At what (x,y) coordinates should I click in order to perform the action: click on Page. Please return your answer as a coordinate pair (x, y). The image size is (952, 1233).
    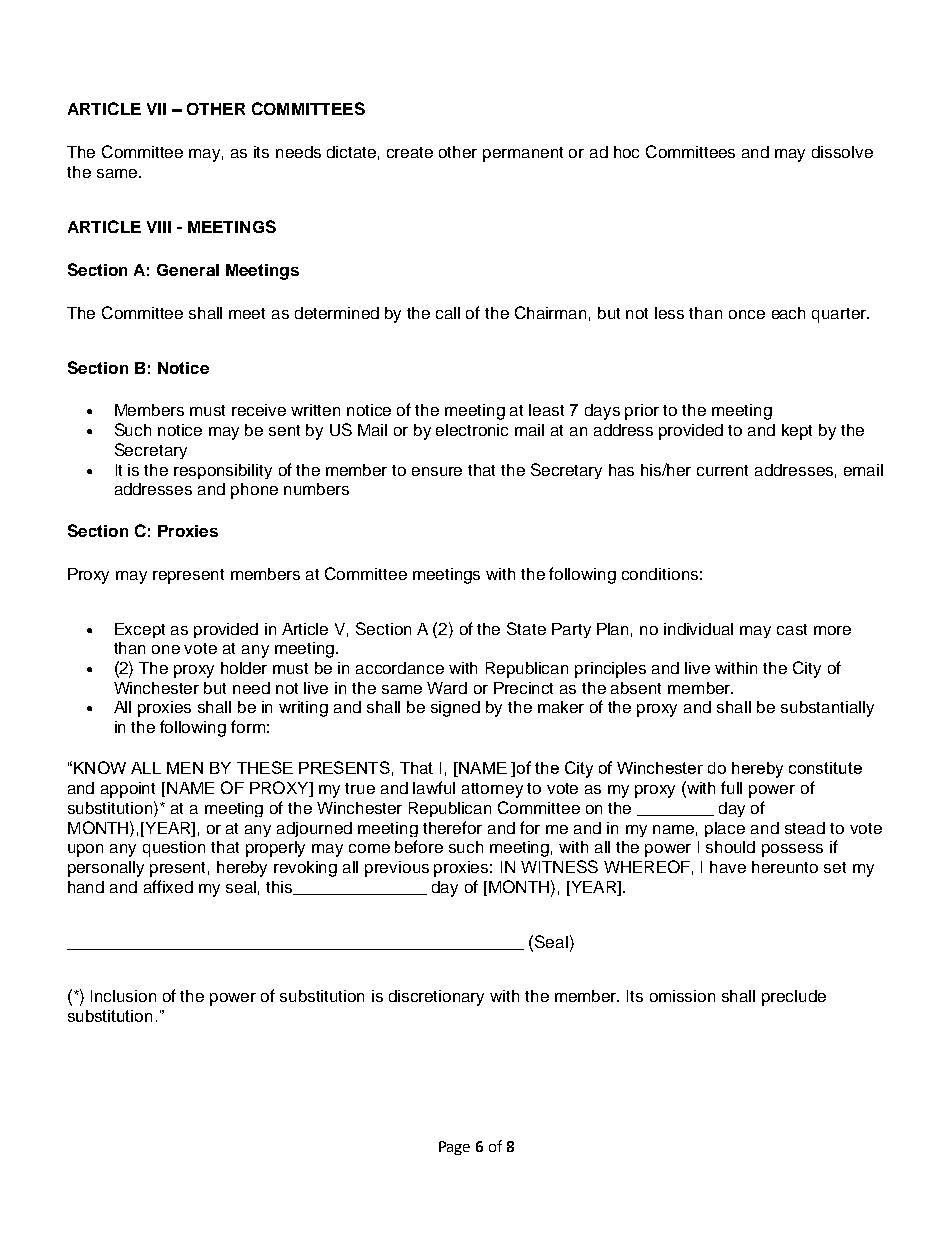
    Looking at the image, I should click on (454, 1148).
